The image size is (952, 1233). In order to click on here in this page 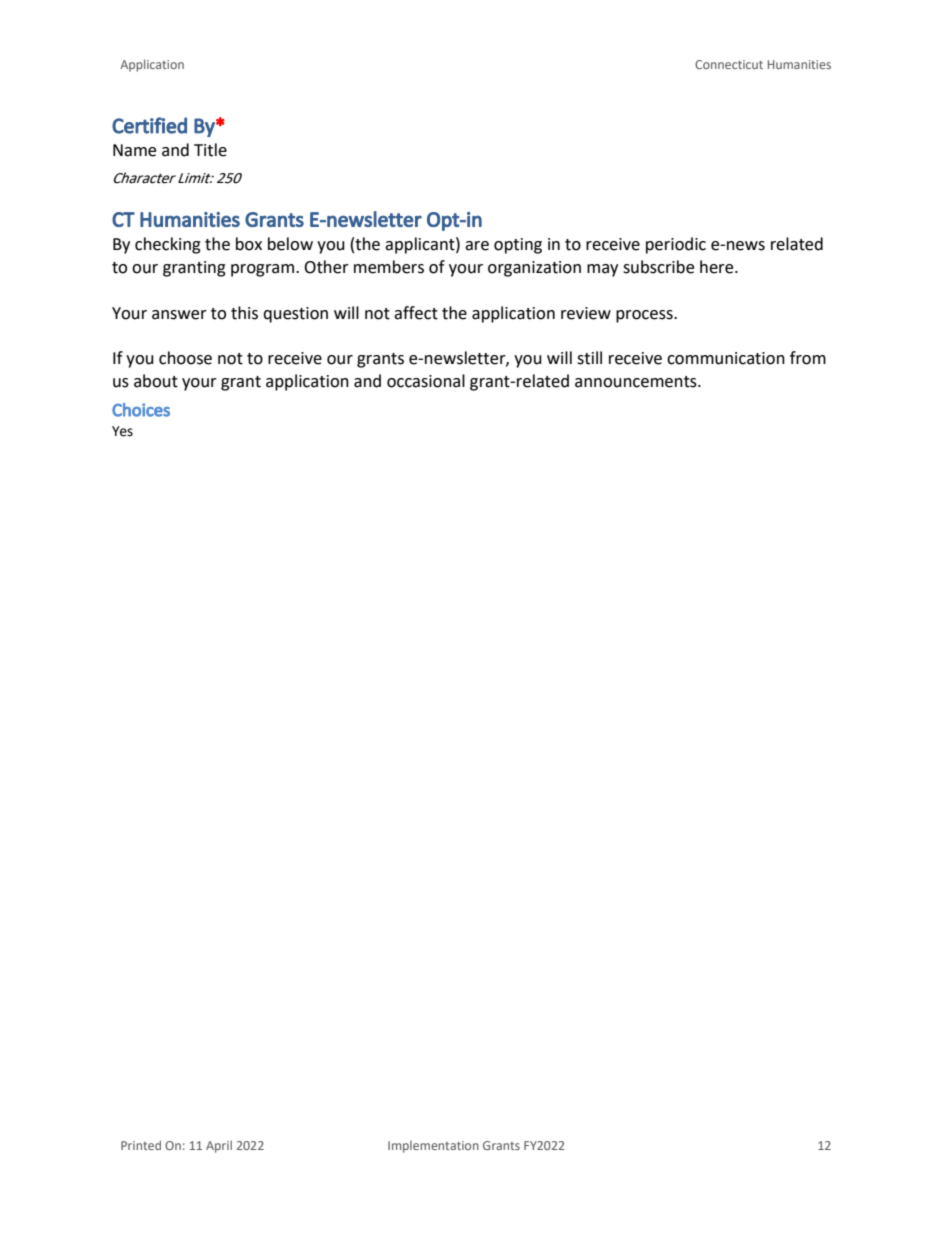, I will do `click(718, 267)`.
